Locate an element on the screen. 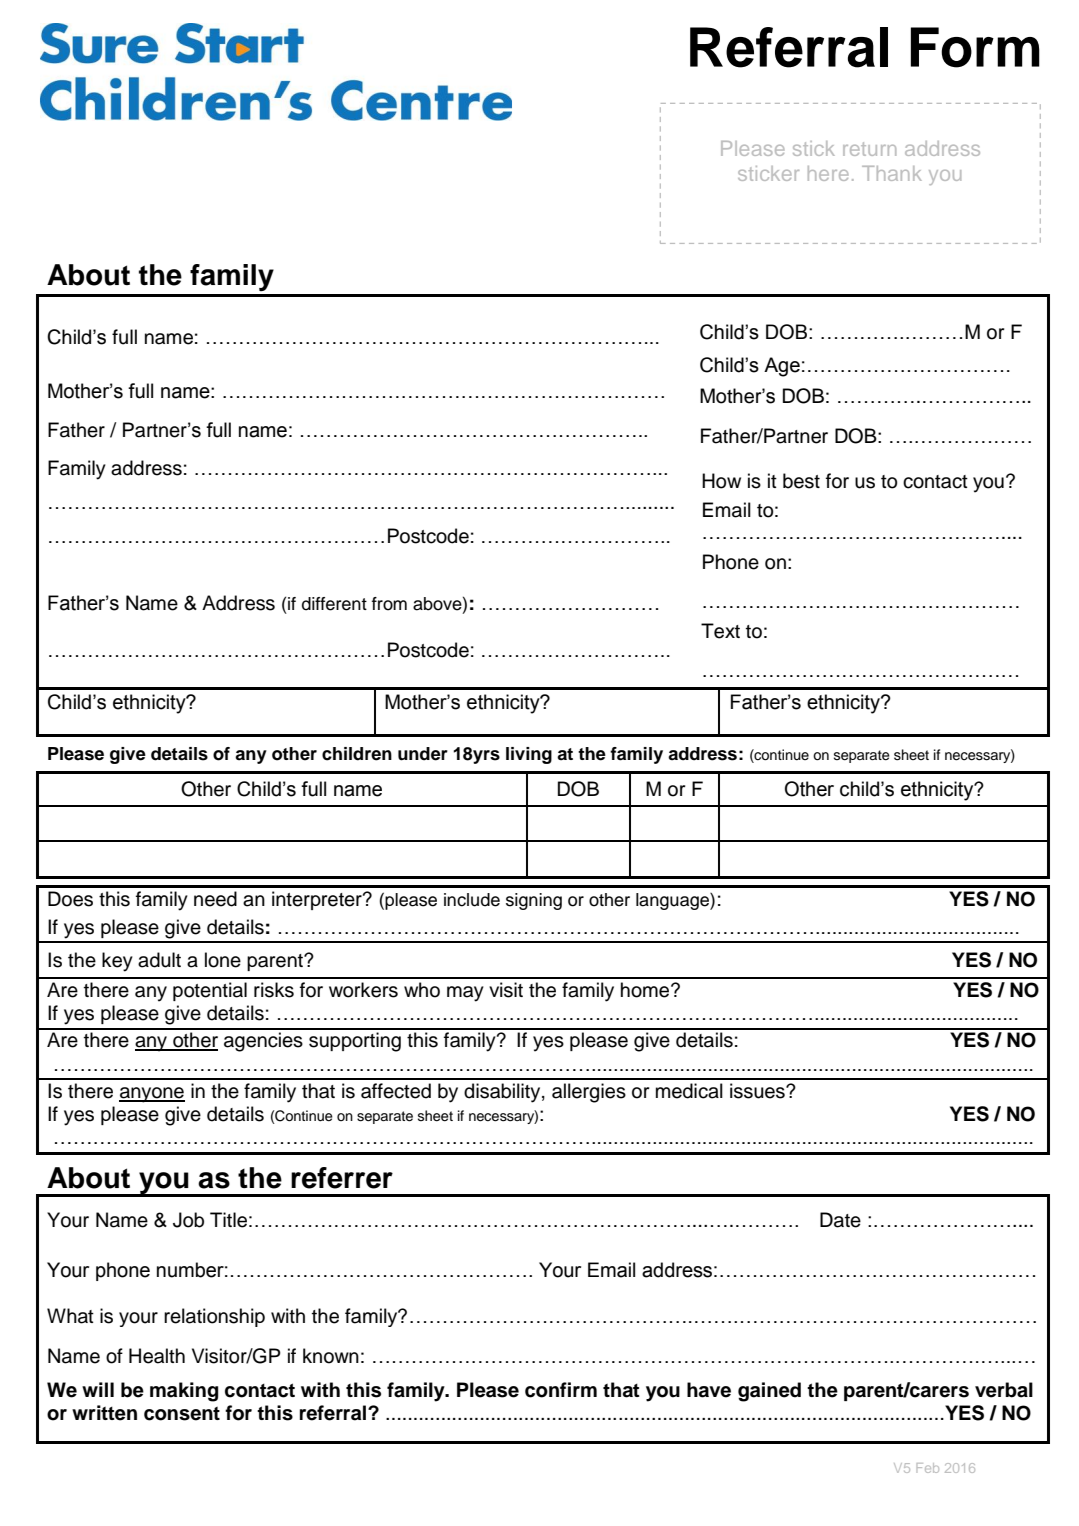  need is located at coordinates (215, 899).
